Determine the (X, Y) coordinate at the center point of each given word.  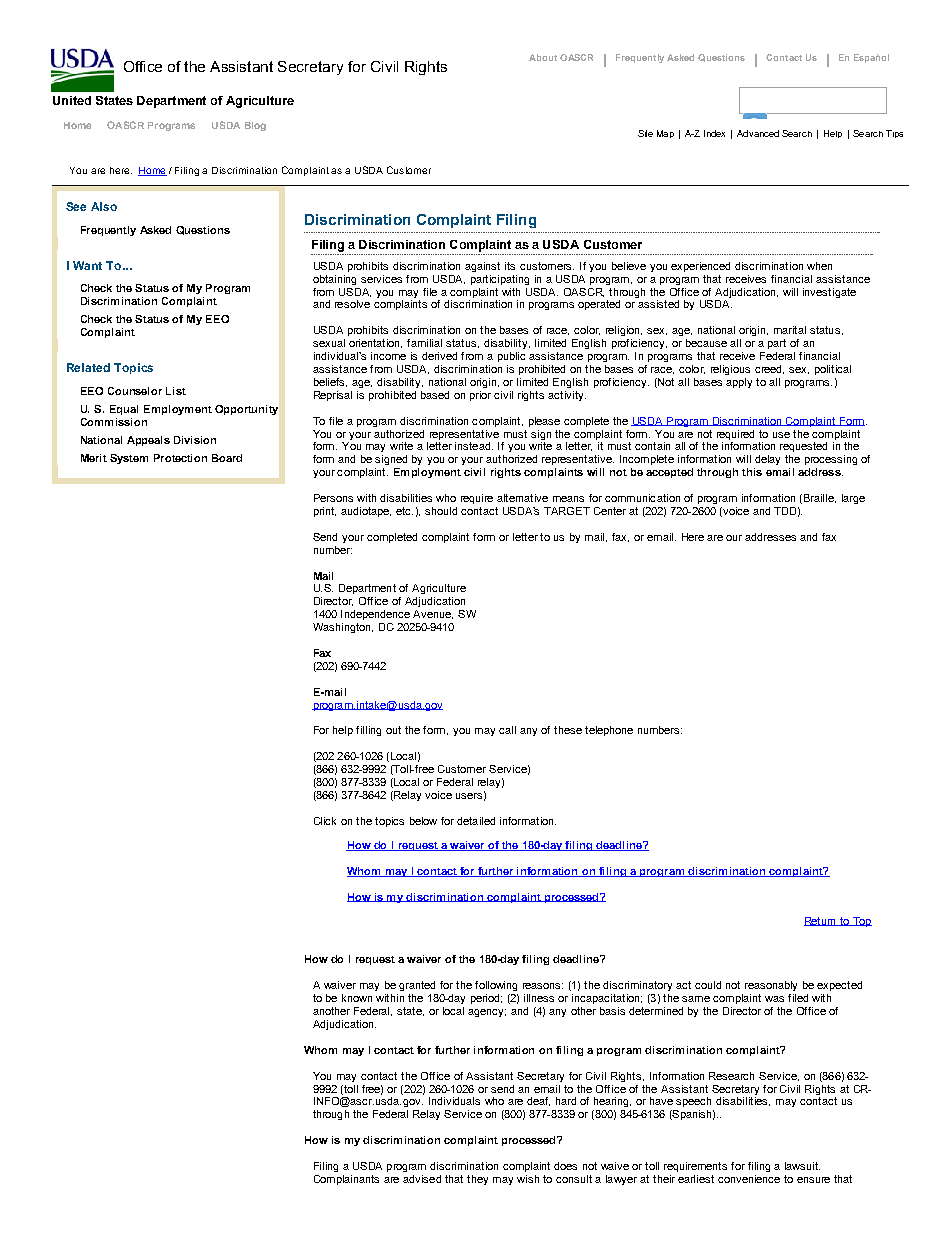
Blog (255, 126)
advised (422, 1179)
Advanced (758, 133)
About (543, 57)
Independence (375, 615)
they (477, 1180)
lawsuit (802, 1166)
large (853, 499)
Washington (343, 628)
